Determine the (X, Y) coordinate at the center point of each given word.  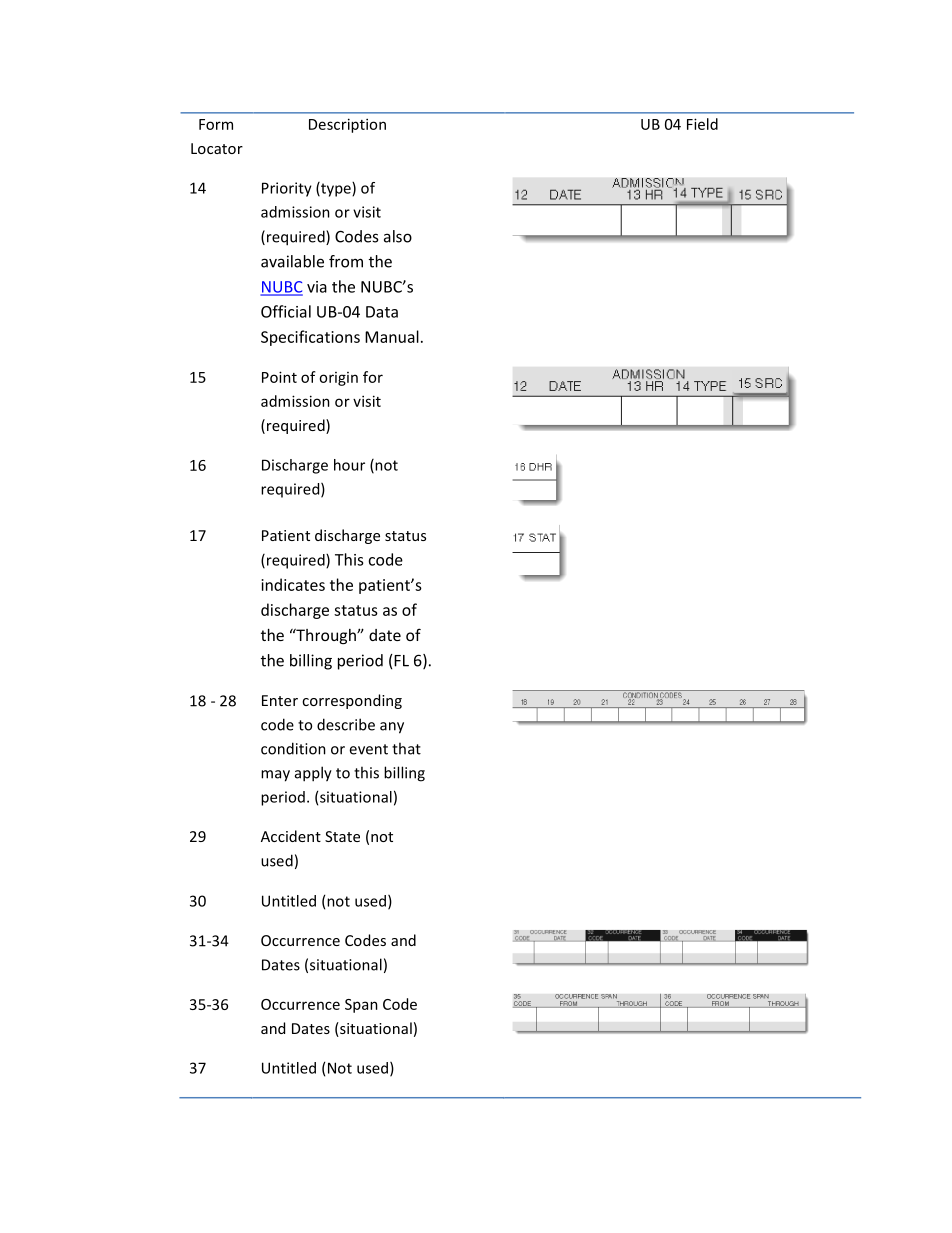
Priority (287, 189)
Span (361, 1006)
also (398, 236)
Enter (280, 700)
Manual (392, 336)
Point (279, 377)
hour (349, 465)
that (406, 748)
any (392, 728)
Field (702, 124)
